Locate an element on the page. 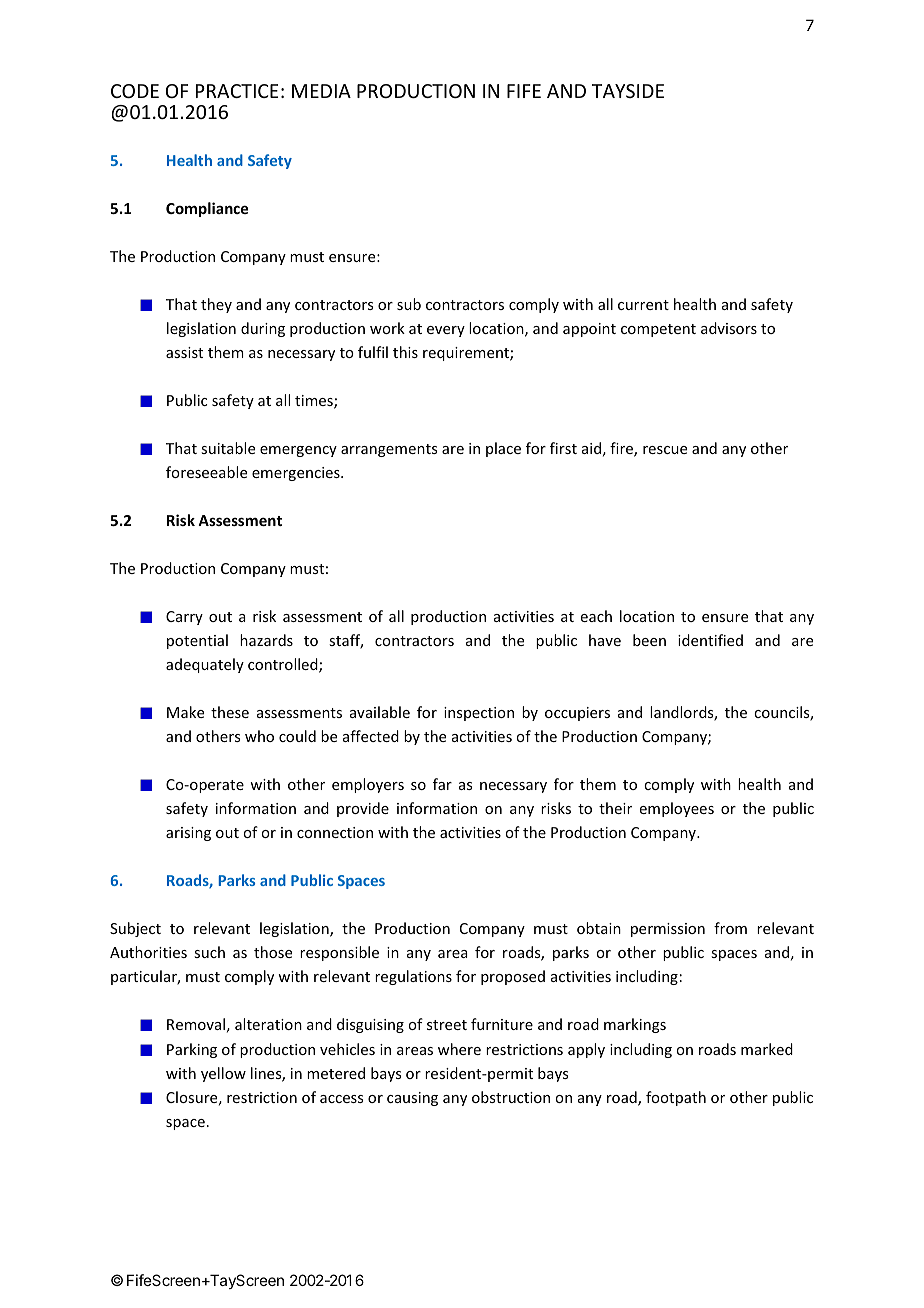 Image resolution: width=924 pixels, height=1308 pixels. where is located at coordinates (459, 1049).
